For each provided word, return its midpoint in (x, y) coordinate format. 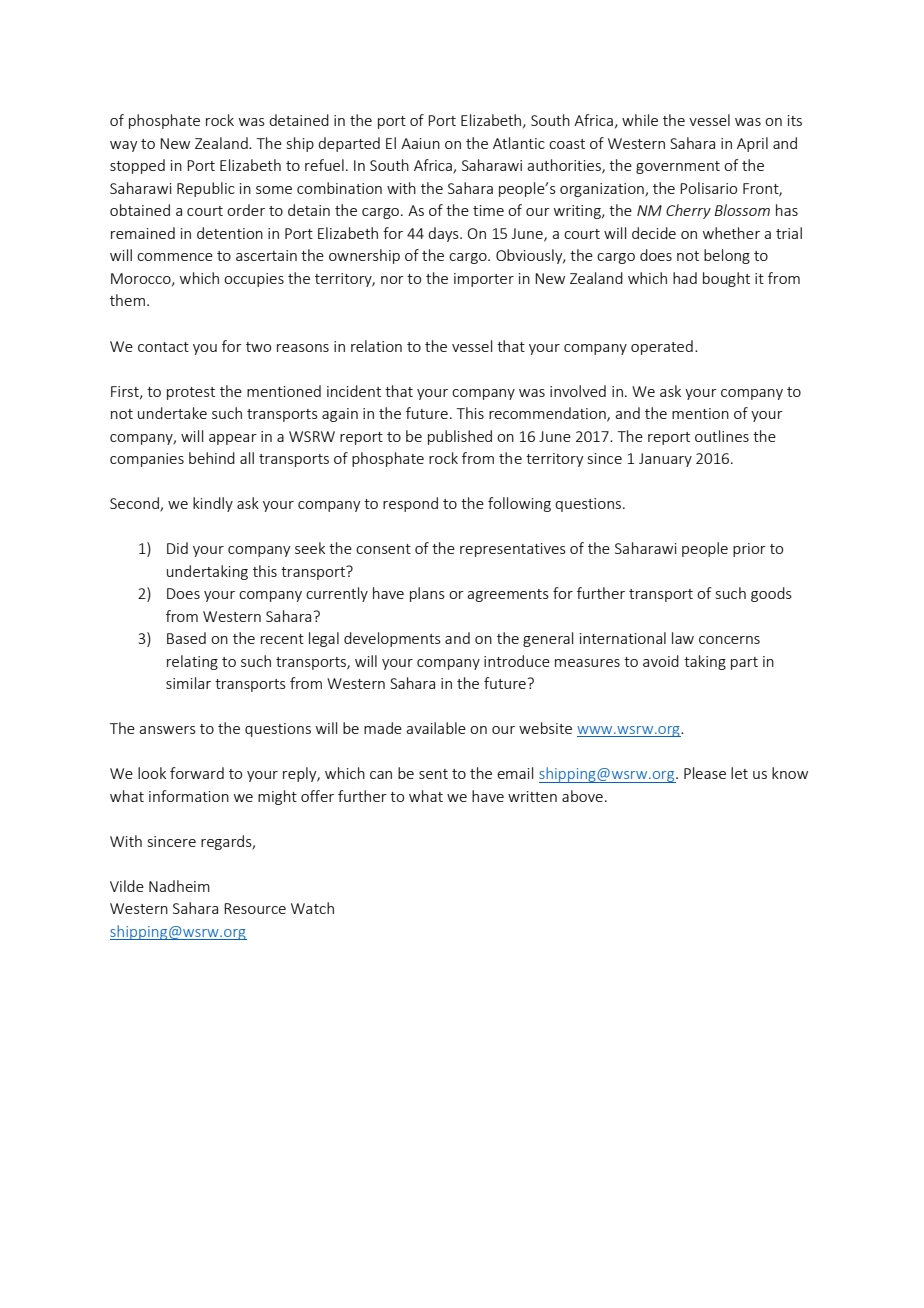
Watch (312, 908)
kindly (213, 504)
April (752, 144)
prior (749, 550)
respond (410, 504)
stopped (137, 166)
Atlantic (519, 143)
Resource (255, 908)
